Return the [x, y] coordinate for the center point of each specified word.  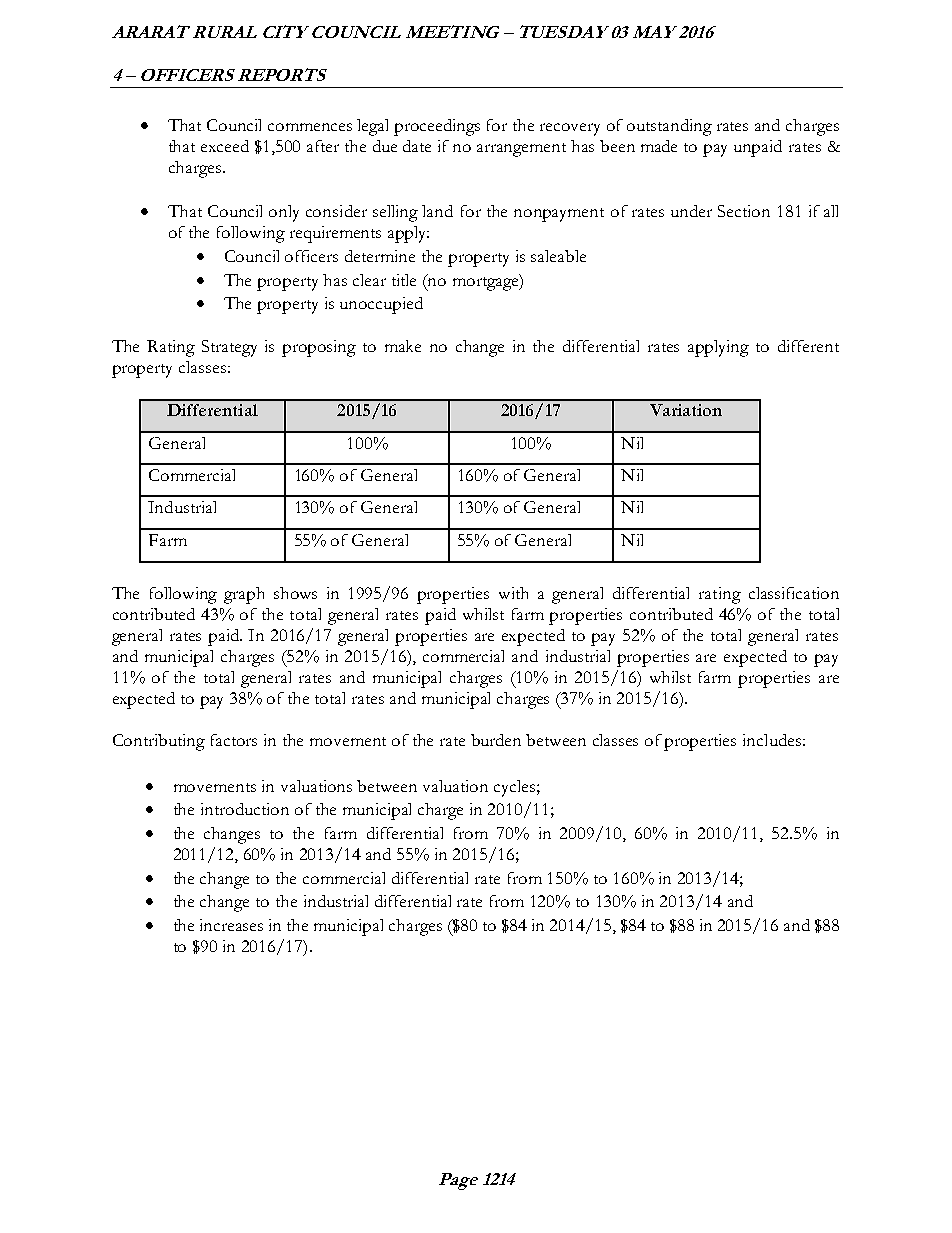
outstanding [669, 127]
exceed [225, 146]
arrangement [521, 150]
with [513, 593]
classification [794, 593]
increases [231, 925]
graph [244, 595]
